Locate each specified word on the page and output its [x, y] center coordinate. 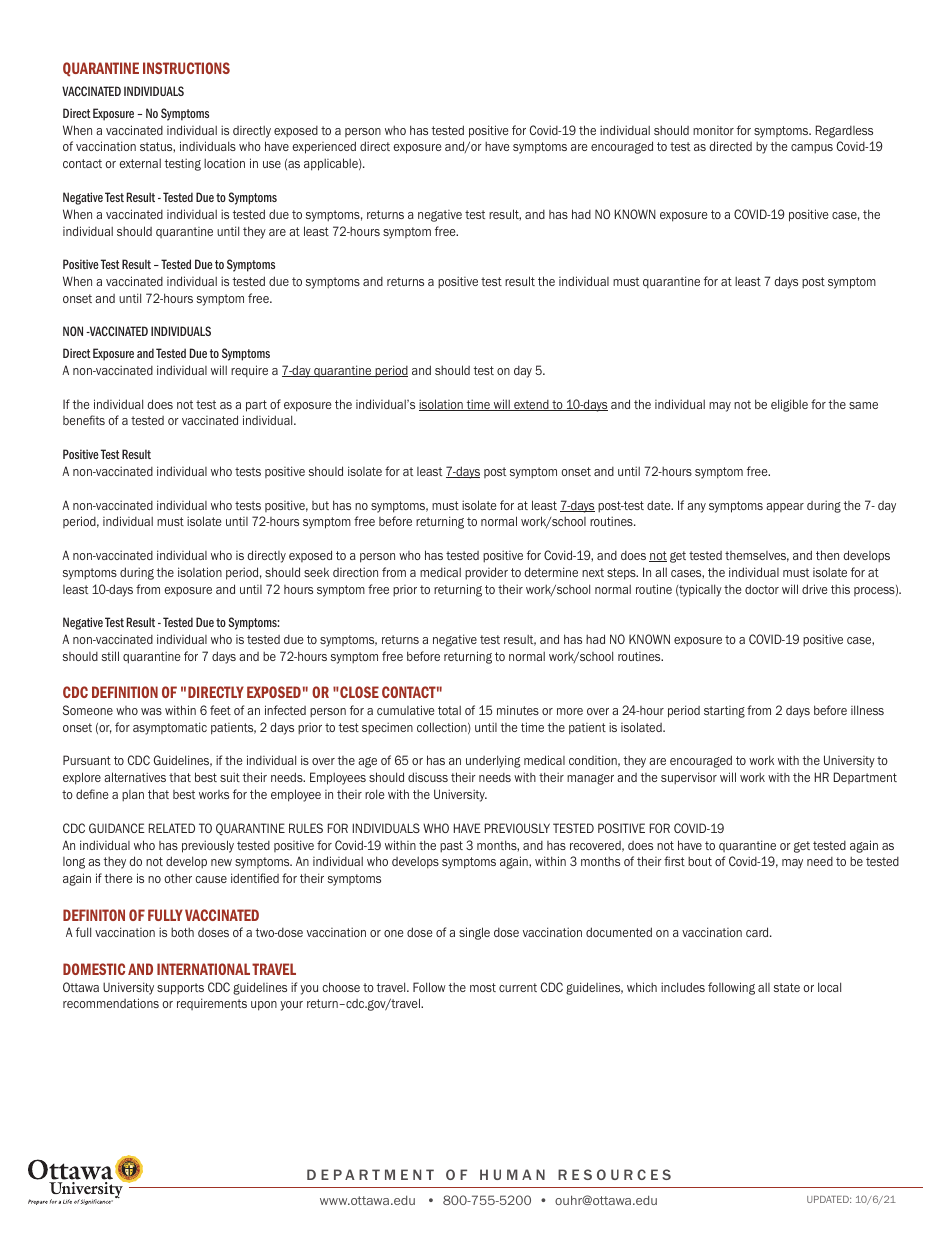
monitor [713, 130]
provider [486, 573]
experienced [324, 147]
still [110, 656]
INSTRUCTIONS [186, 68]
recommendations [111, 1003]
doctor [762, 589]
